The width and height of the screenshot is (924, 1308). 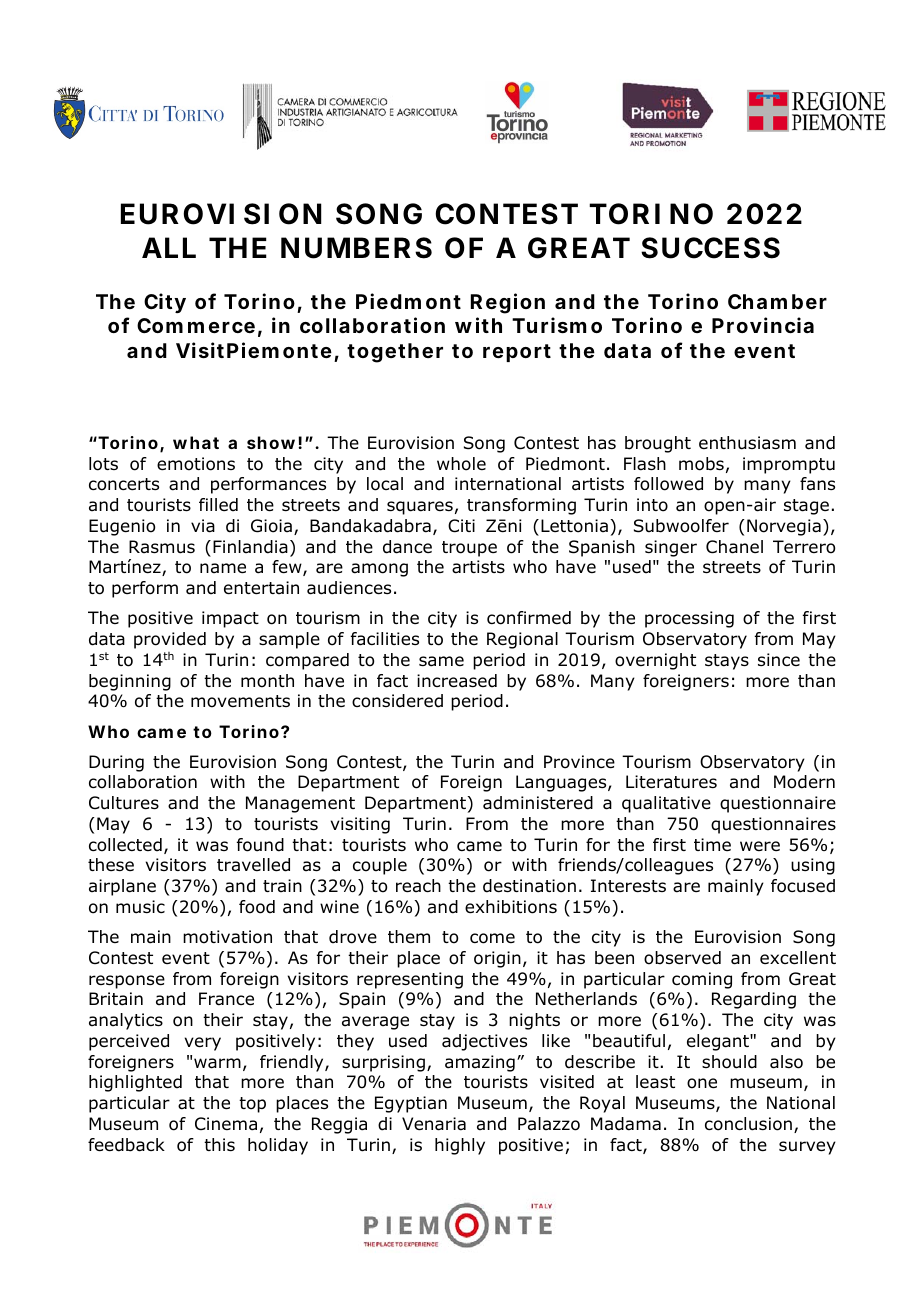 What do you see at coordinates (457, 681) in the screenshot?
I see `increased` at bounding box center [457, 681].
